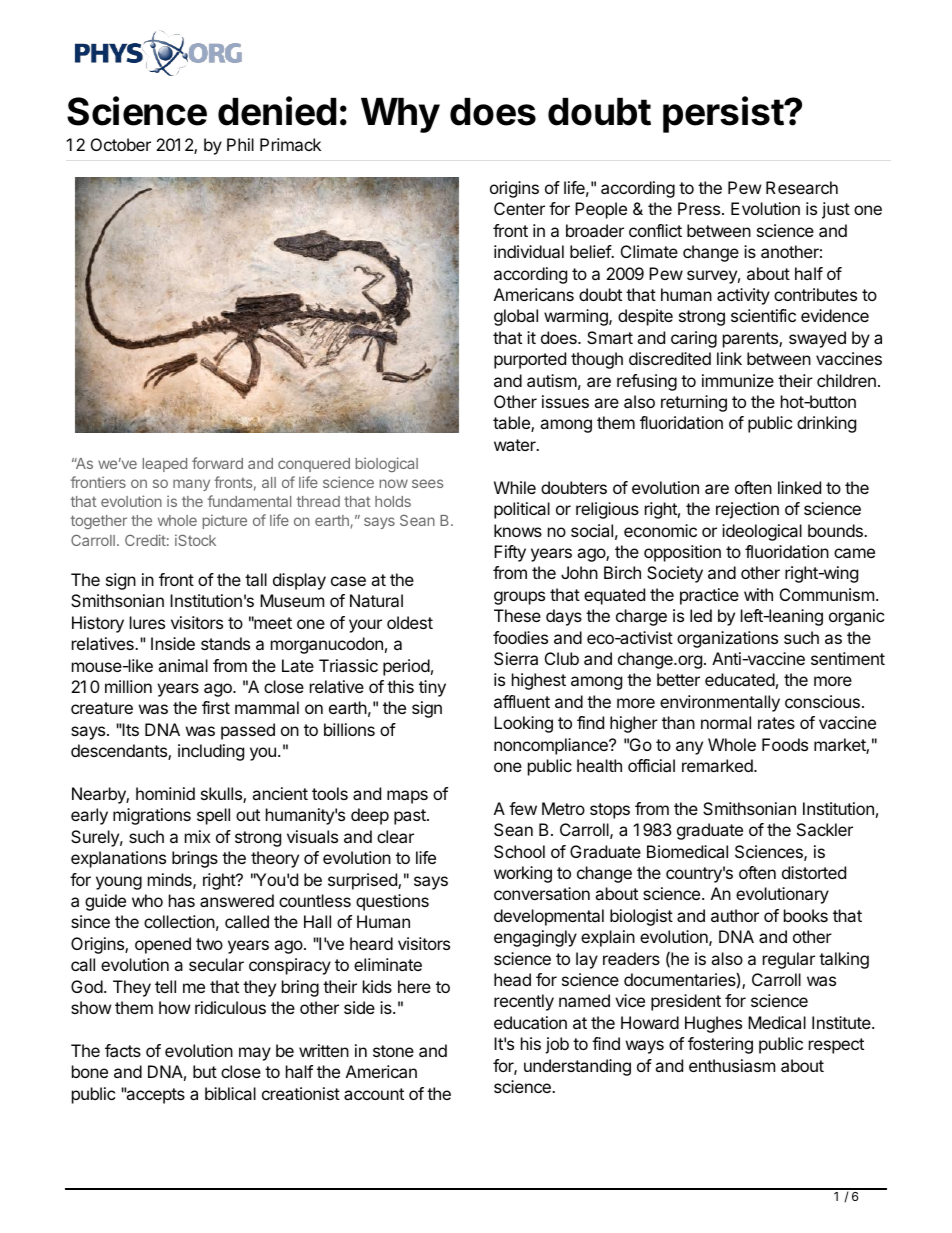 The width and height of the image is (952, 1233). Describe the element at coordinates (519, 598) in the image. I see `groups` at that location.
